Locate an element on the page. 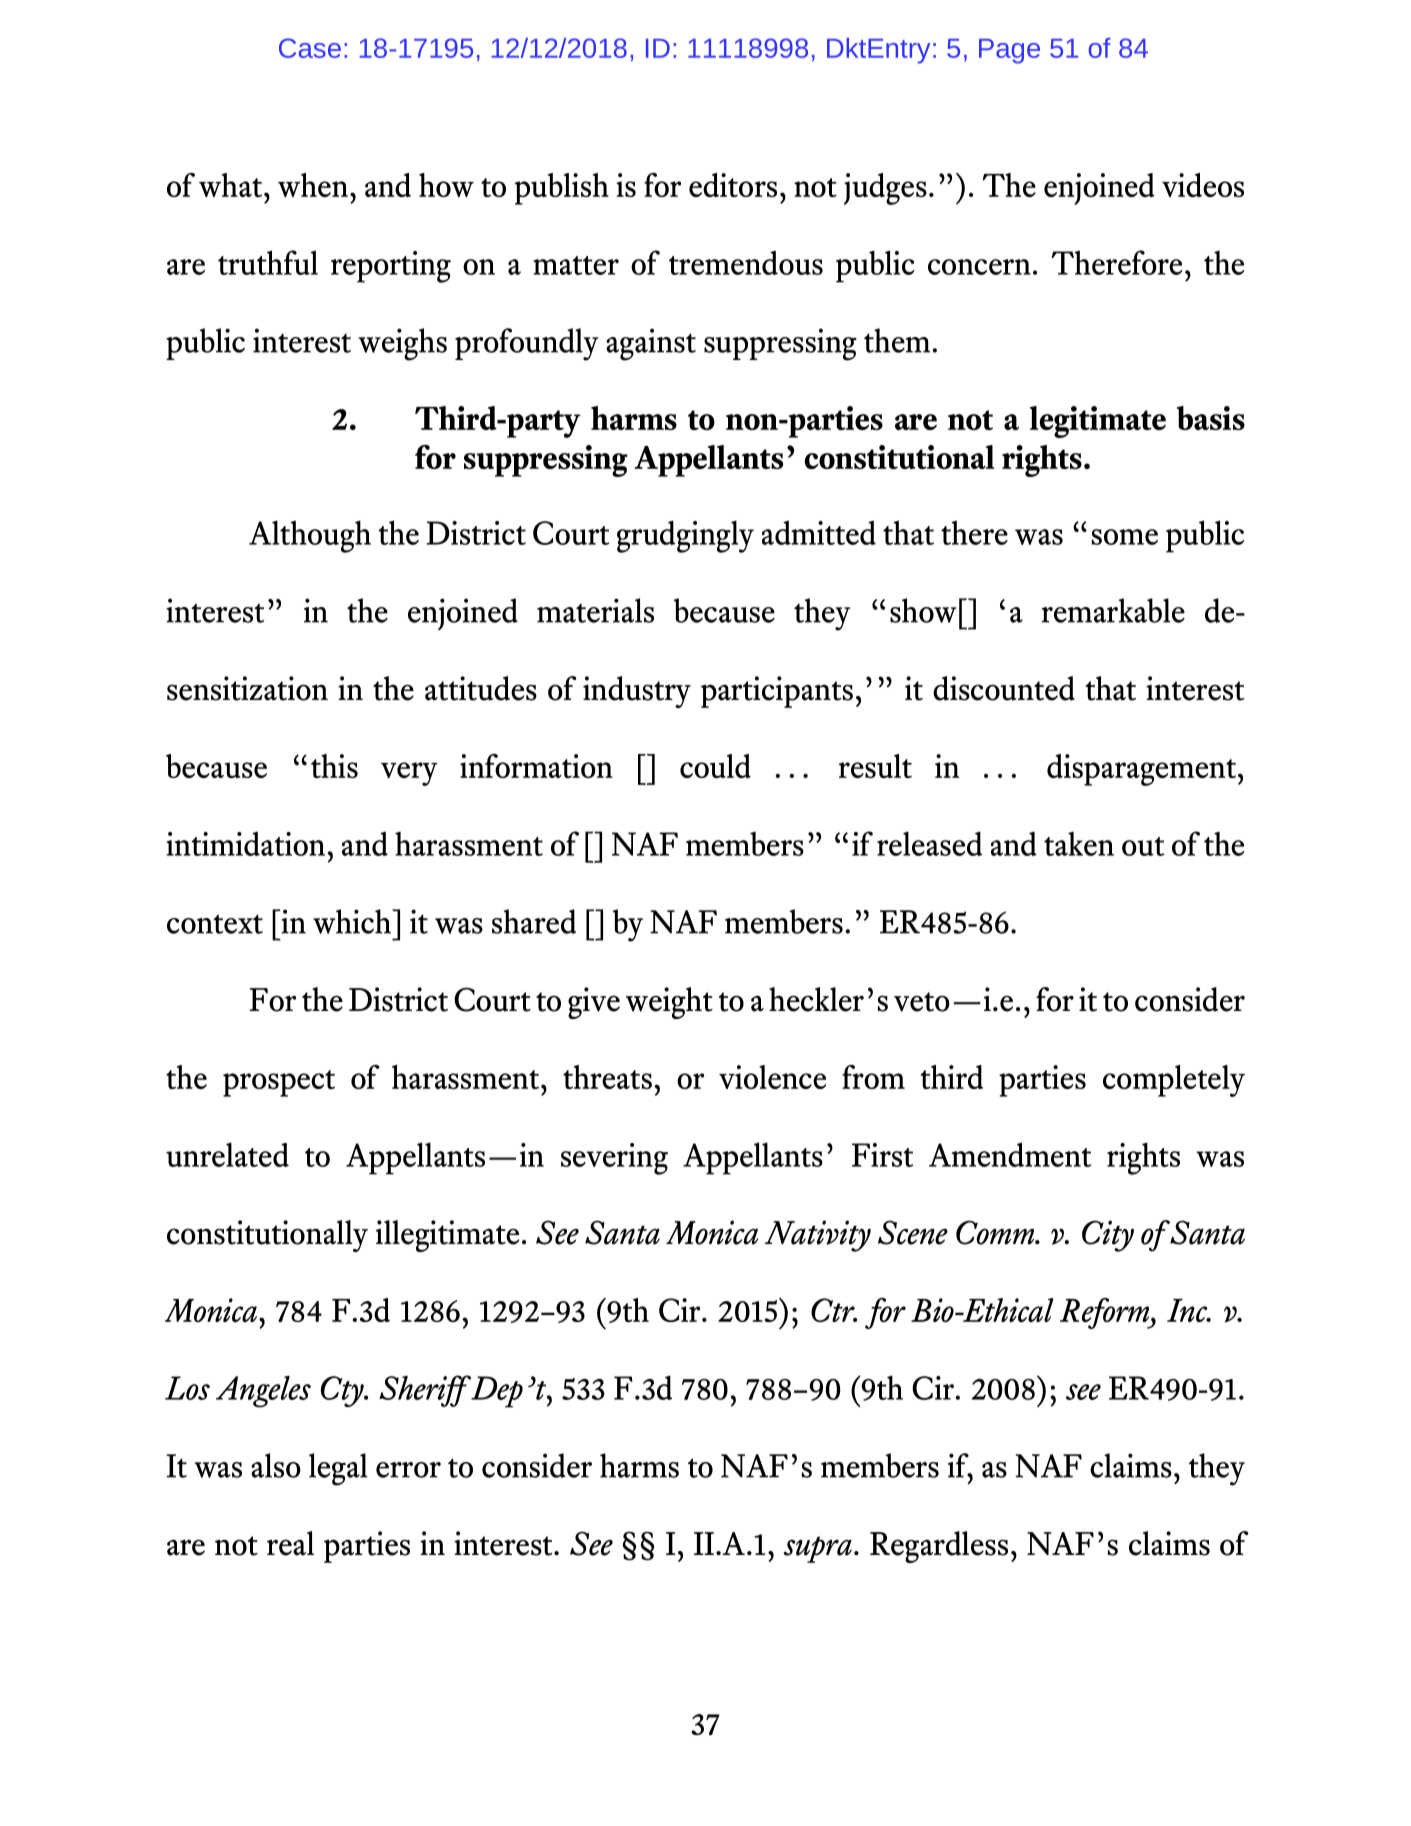 The width and height of the document is (1411, 1826). this is located at coordinates (334, 766).
